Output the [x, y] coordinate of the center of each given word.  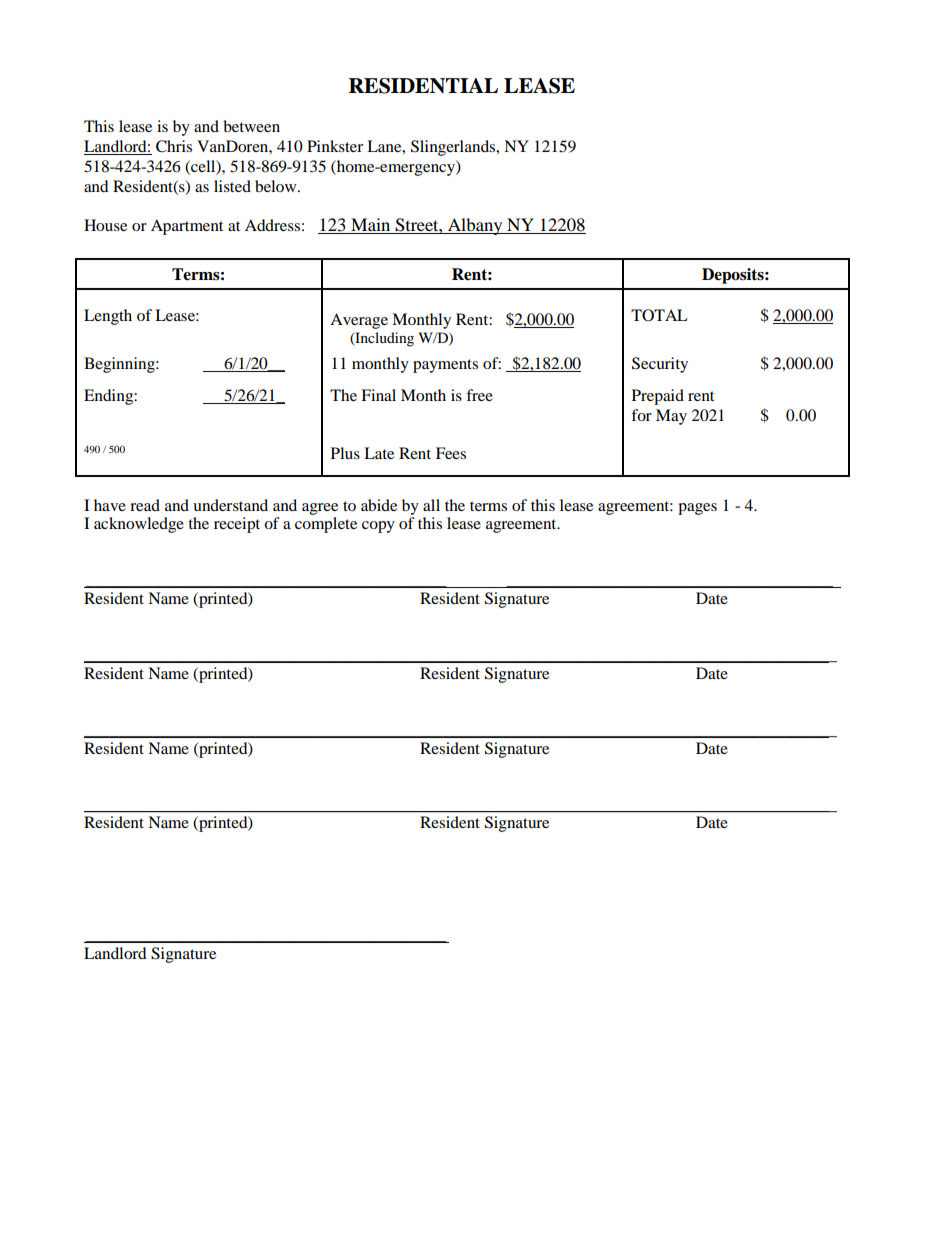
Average [359, 321]
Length [108, 317]
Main [371, 226]
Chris [174, 146]
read [145, 505]
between [251, 126]
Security [660, 365]
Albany [475, 226]
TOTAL [659, 315]
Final [378, 395]
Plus [345, 453]
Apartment [187, 227]
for [641, 415]
